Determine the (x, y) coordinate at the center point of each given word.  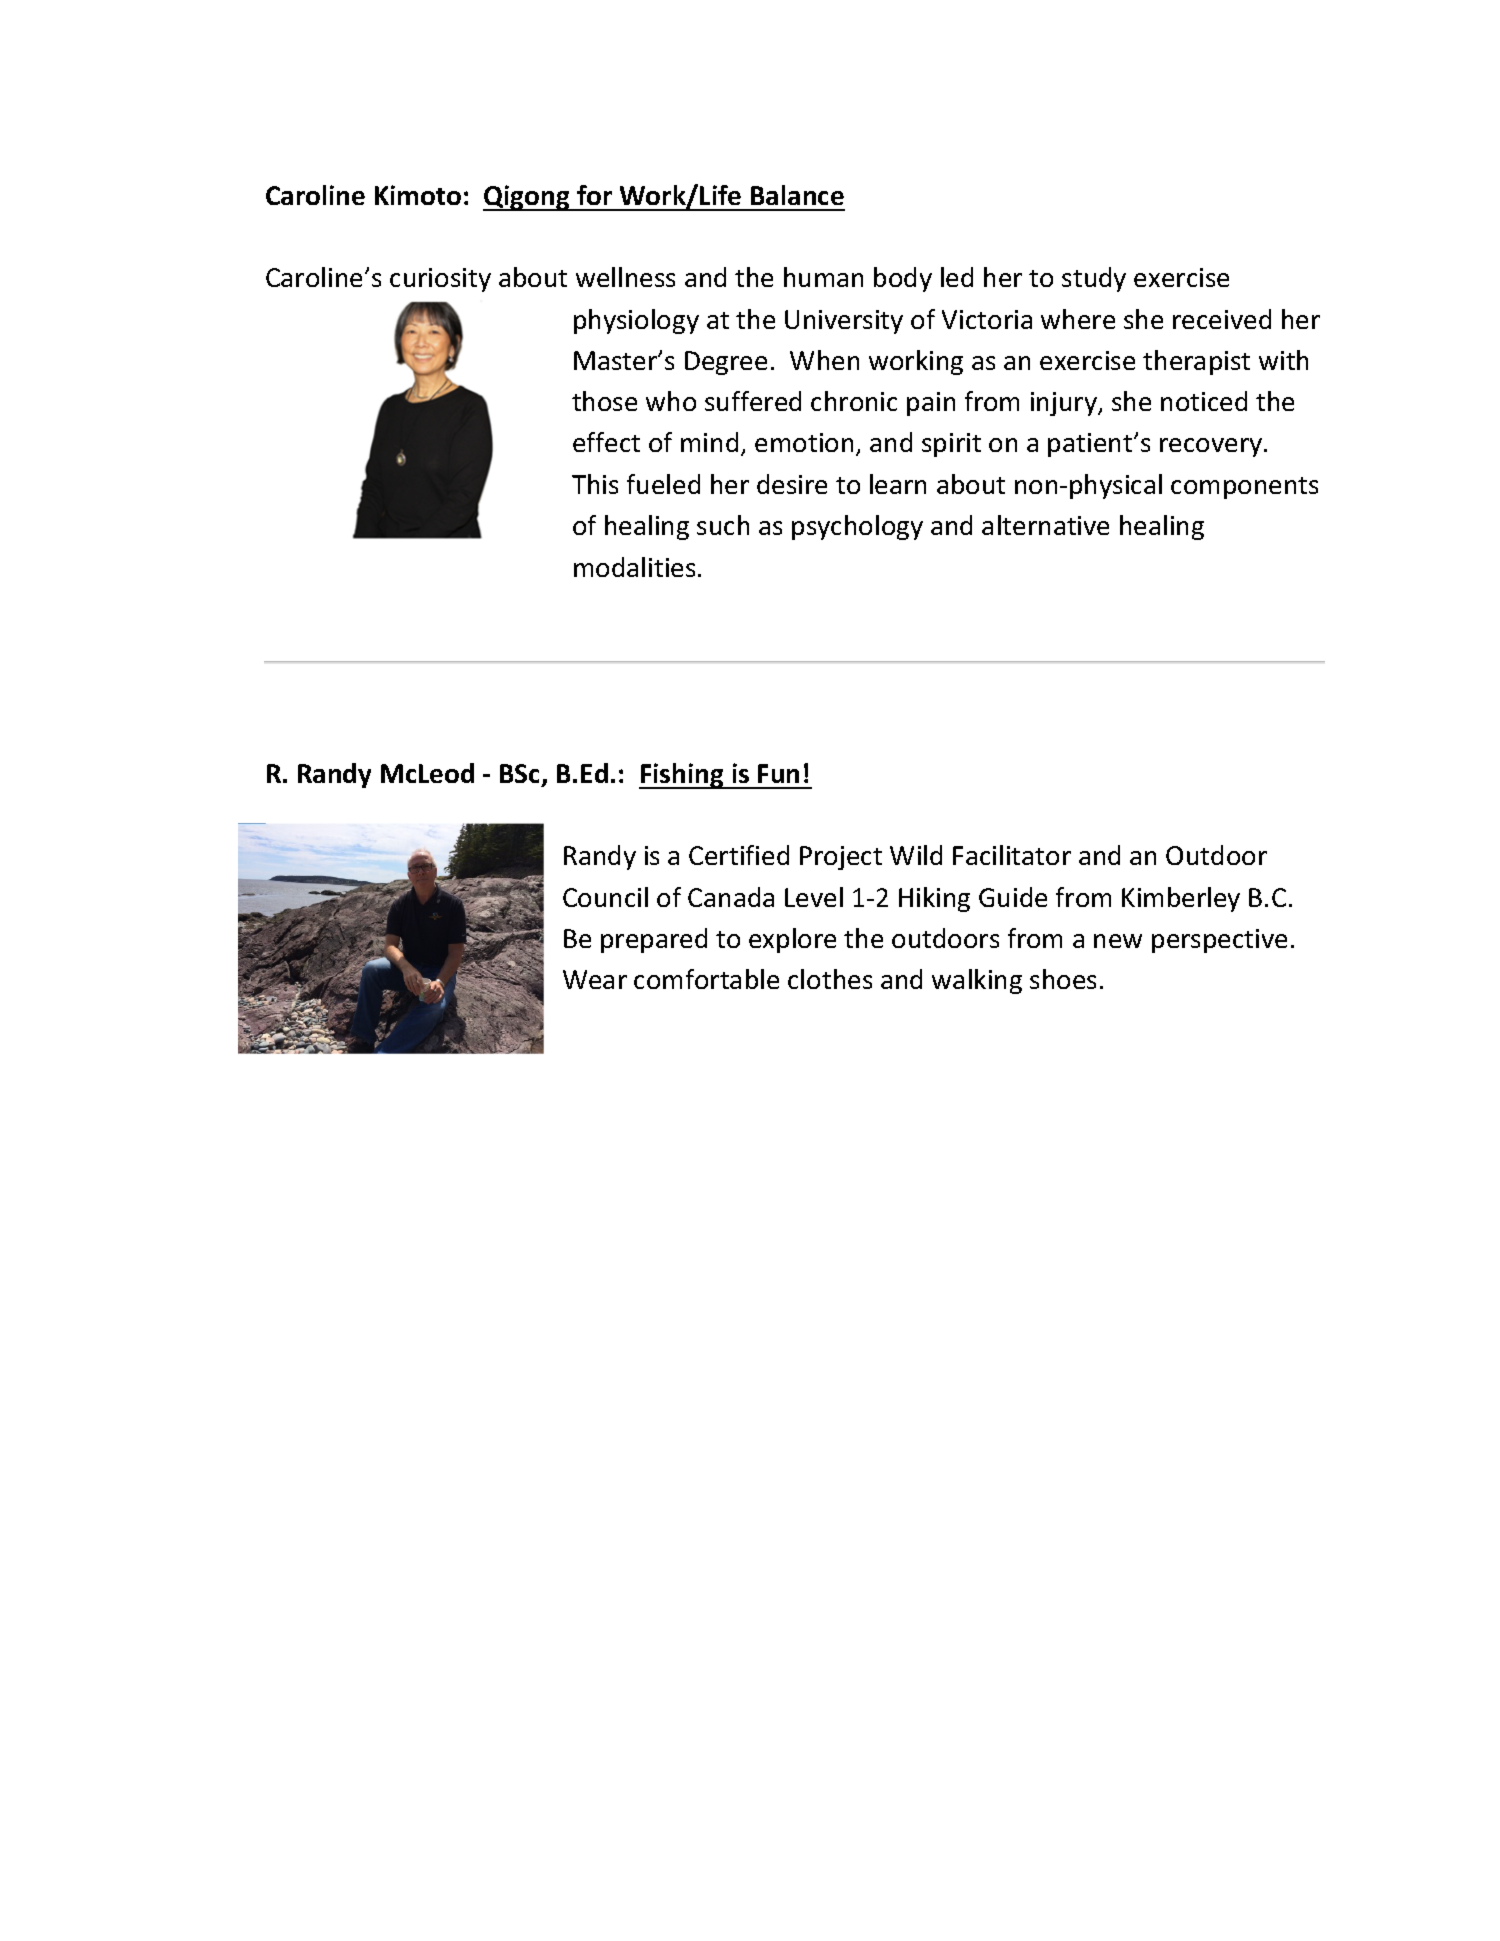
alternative (1045, 525)
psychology (857, 527)
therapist (1196, 362)
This (595, 484)
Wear (595, 979)
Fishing (682, 776)
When (824, 360)
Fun (778, 773)
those (604, 401)
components (1244, 488)
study (1094, 279)
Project (841, 858)
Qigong (527, 198)
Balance (797, 195)
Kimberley (1181, 899)
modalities (634, 567)
